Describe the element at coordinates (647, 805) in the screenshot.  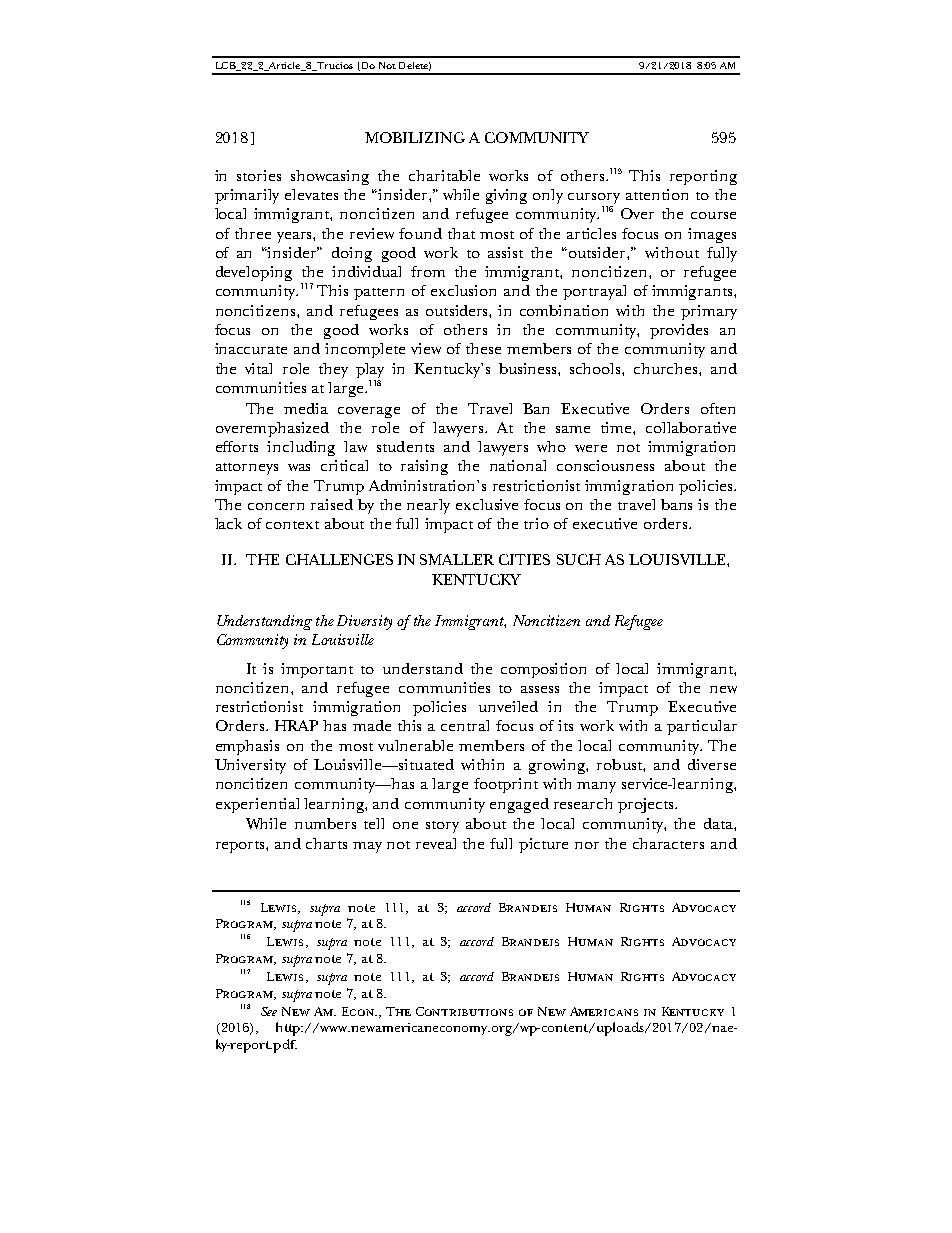
I see `projects` at that location.
